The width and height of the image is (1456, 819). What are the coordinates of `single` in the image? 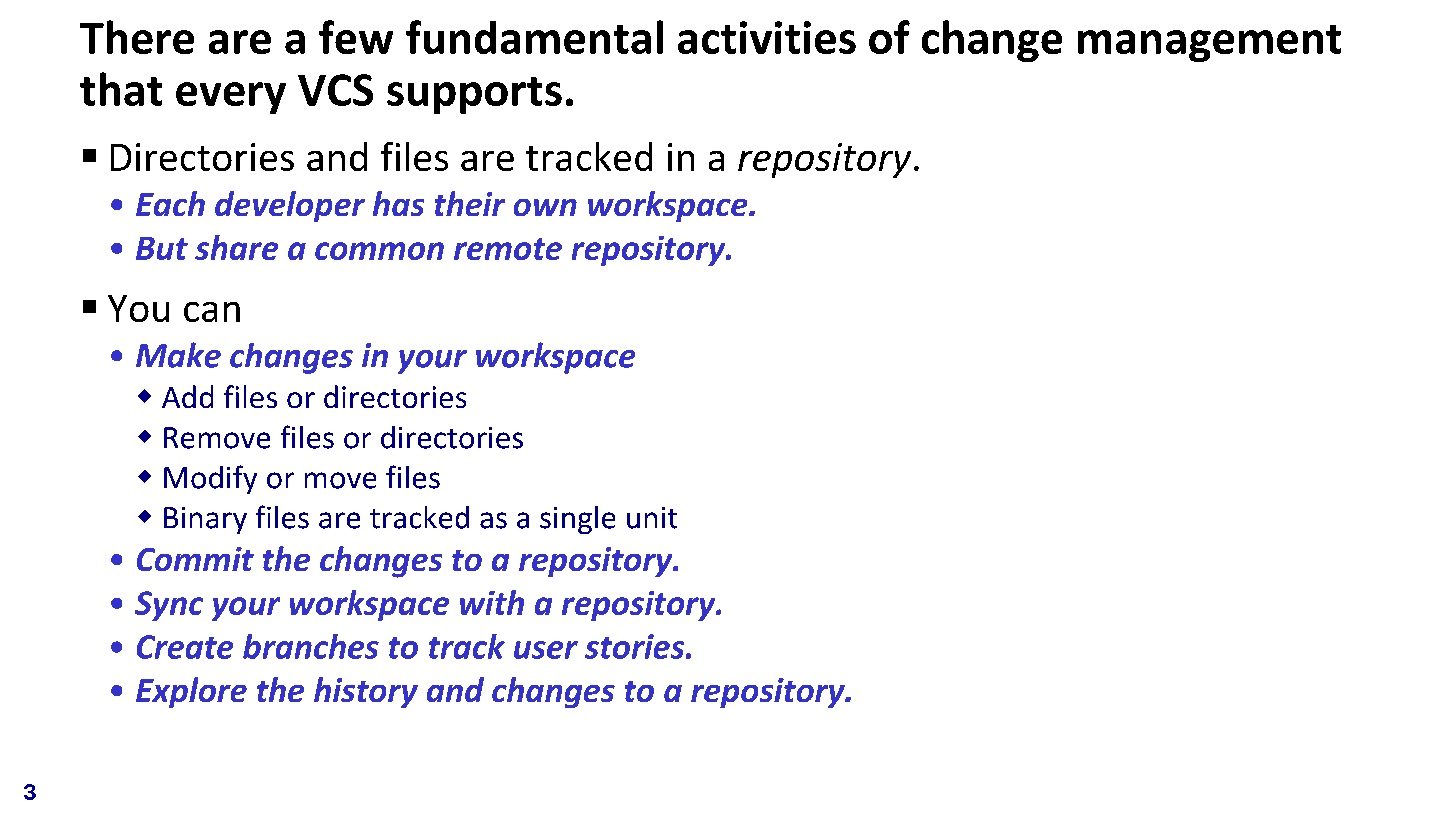 It's located at (577, 520).
